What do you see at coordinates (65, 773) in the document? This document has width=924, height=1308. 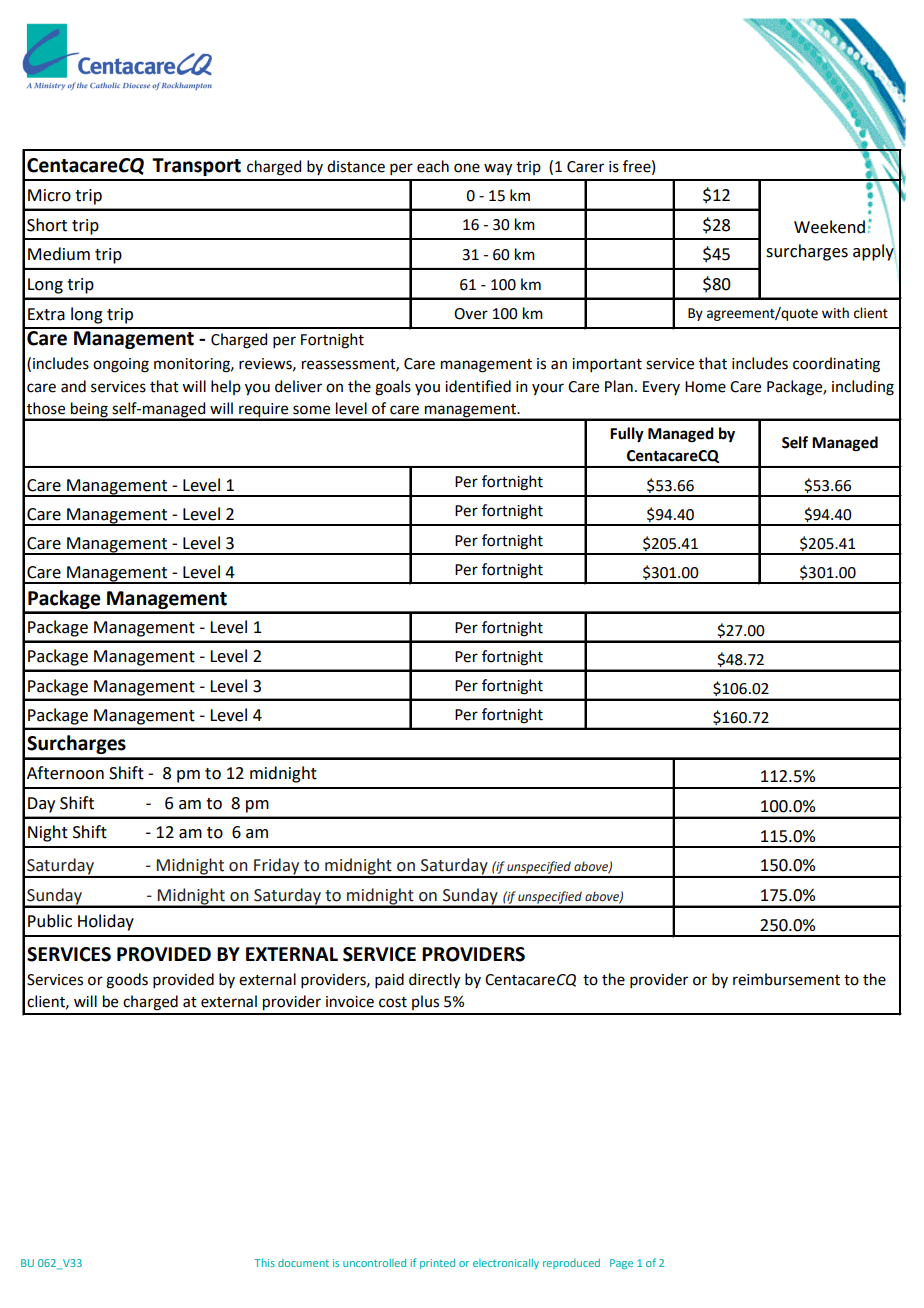 I see `Afternoon` at bounding box center [65, 773].
